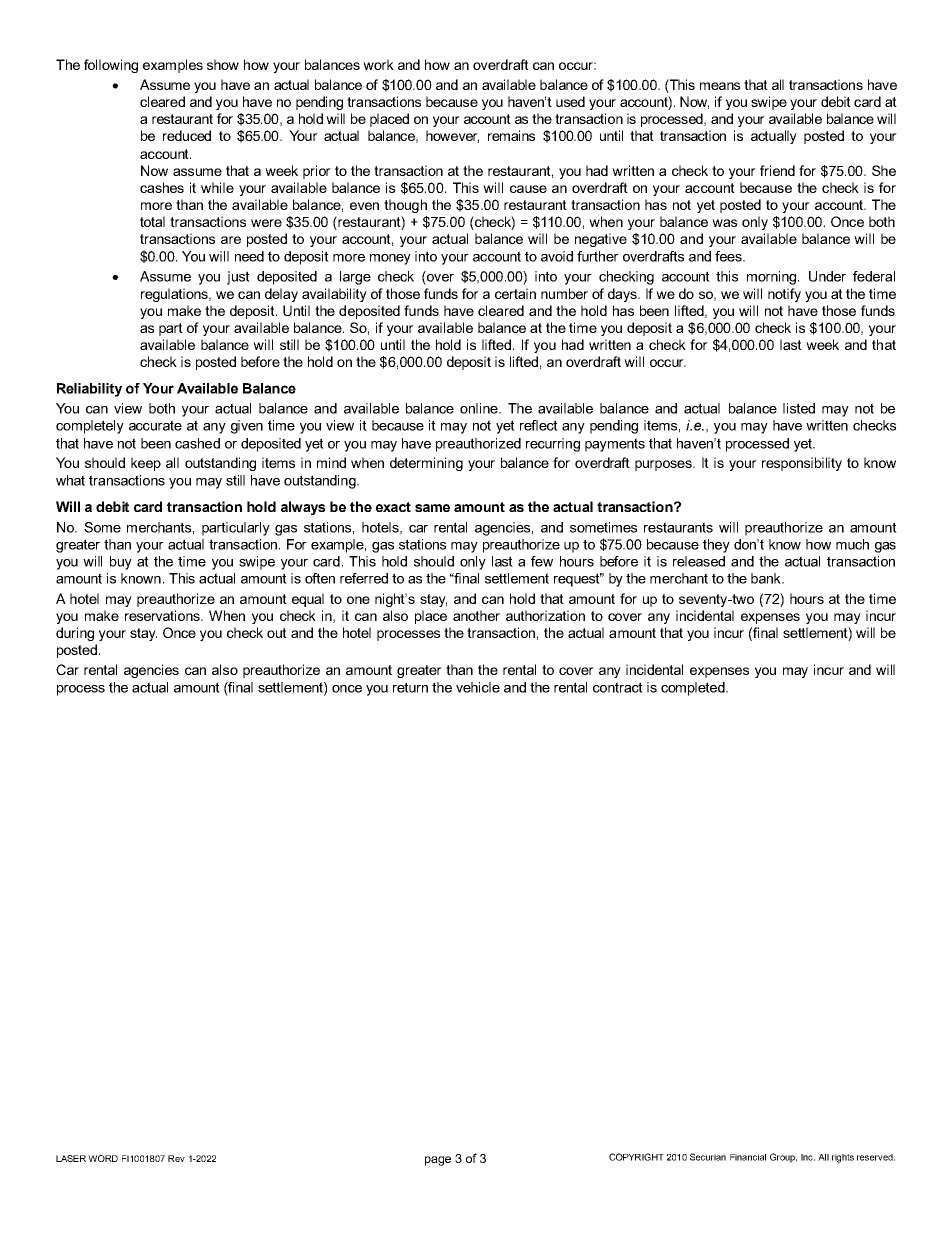 The height and width of the page is (1233, 952). Describe the element at coordinates (452, 136) in the page. I see `however` at that location.
